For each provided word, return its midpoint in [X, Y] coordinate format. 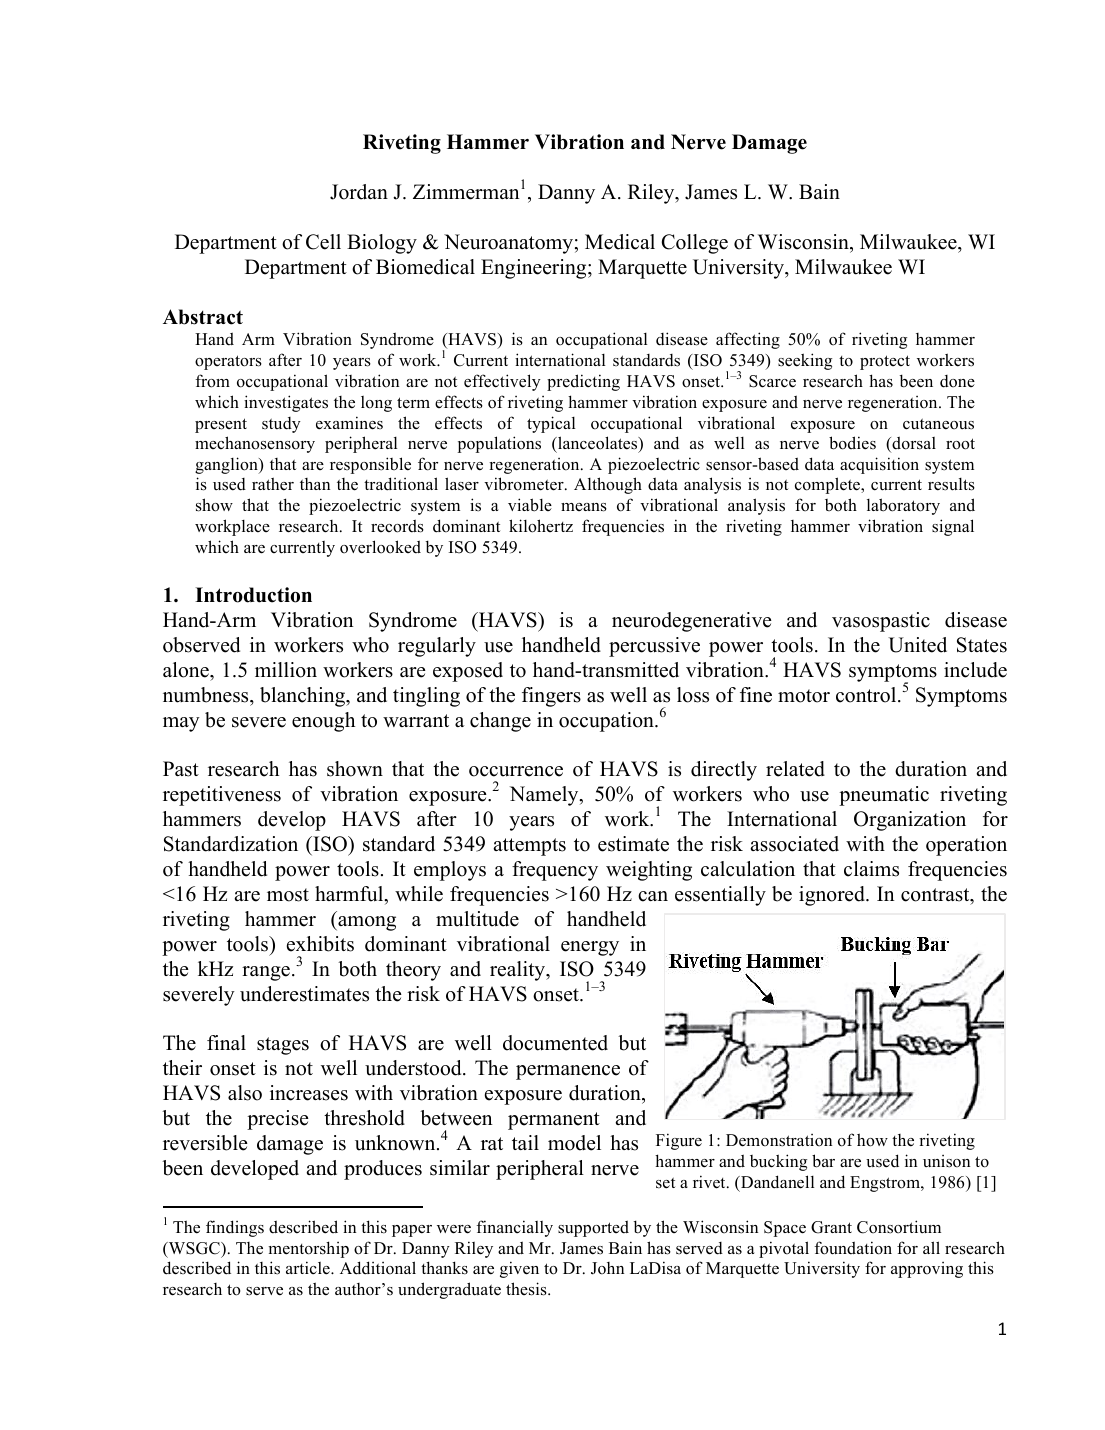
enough [323, 722]
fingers [551, 697]
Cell [323, 242]
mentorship [309, 1249]
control [867, 695]
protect [885, 362]
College [695, 244]
